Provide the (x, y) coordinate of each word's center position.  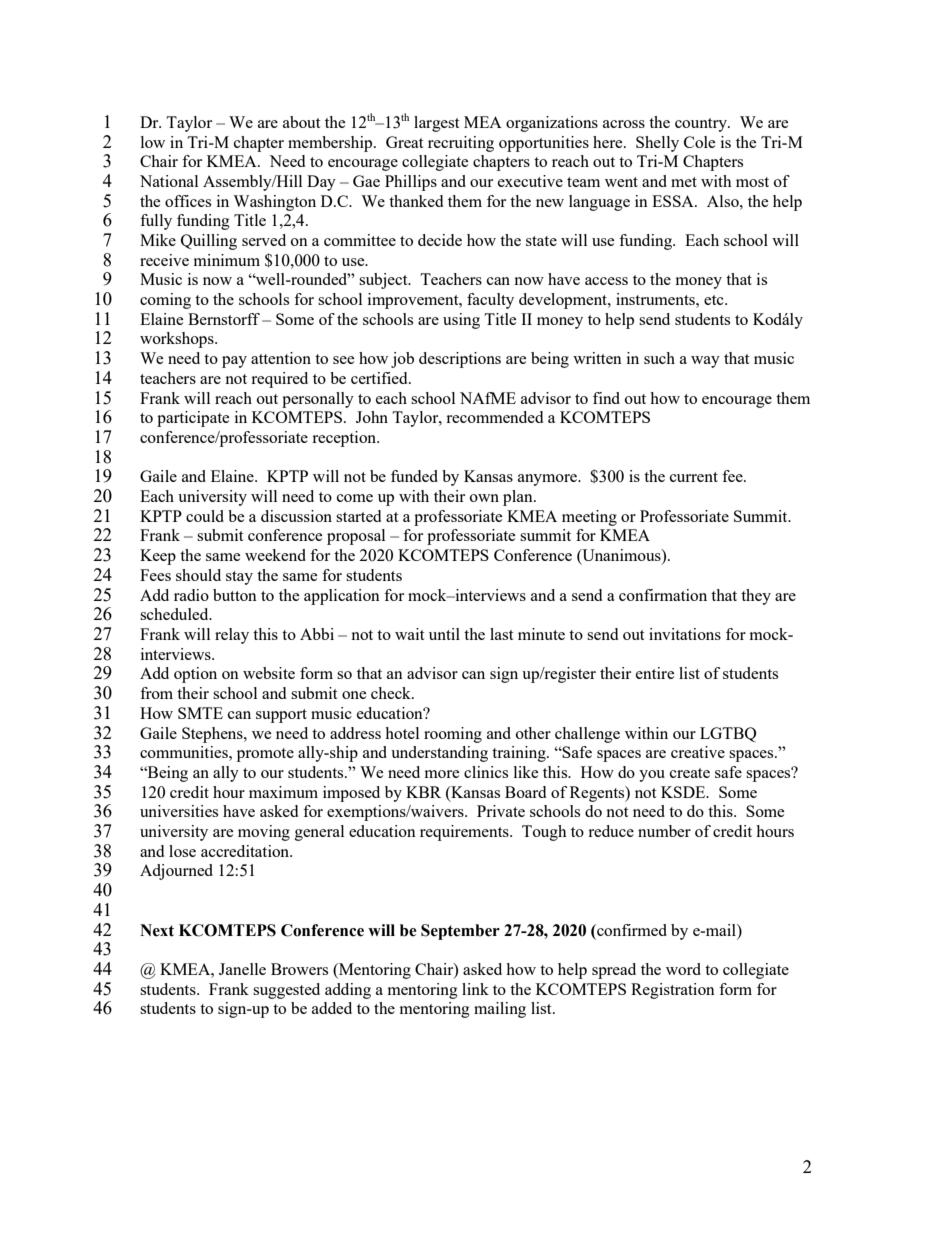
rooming (453, 735)
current (694, 477)
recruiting (461, 144)
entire (655, 673)
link (475, 989)
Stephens (213, 735)
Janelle (242, 969)
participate (193, 419)
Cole (700, 142)
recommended (494, 417)
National (169, 181)
